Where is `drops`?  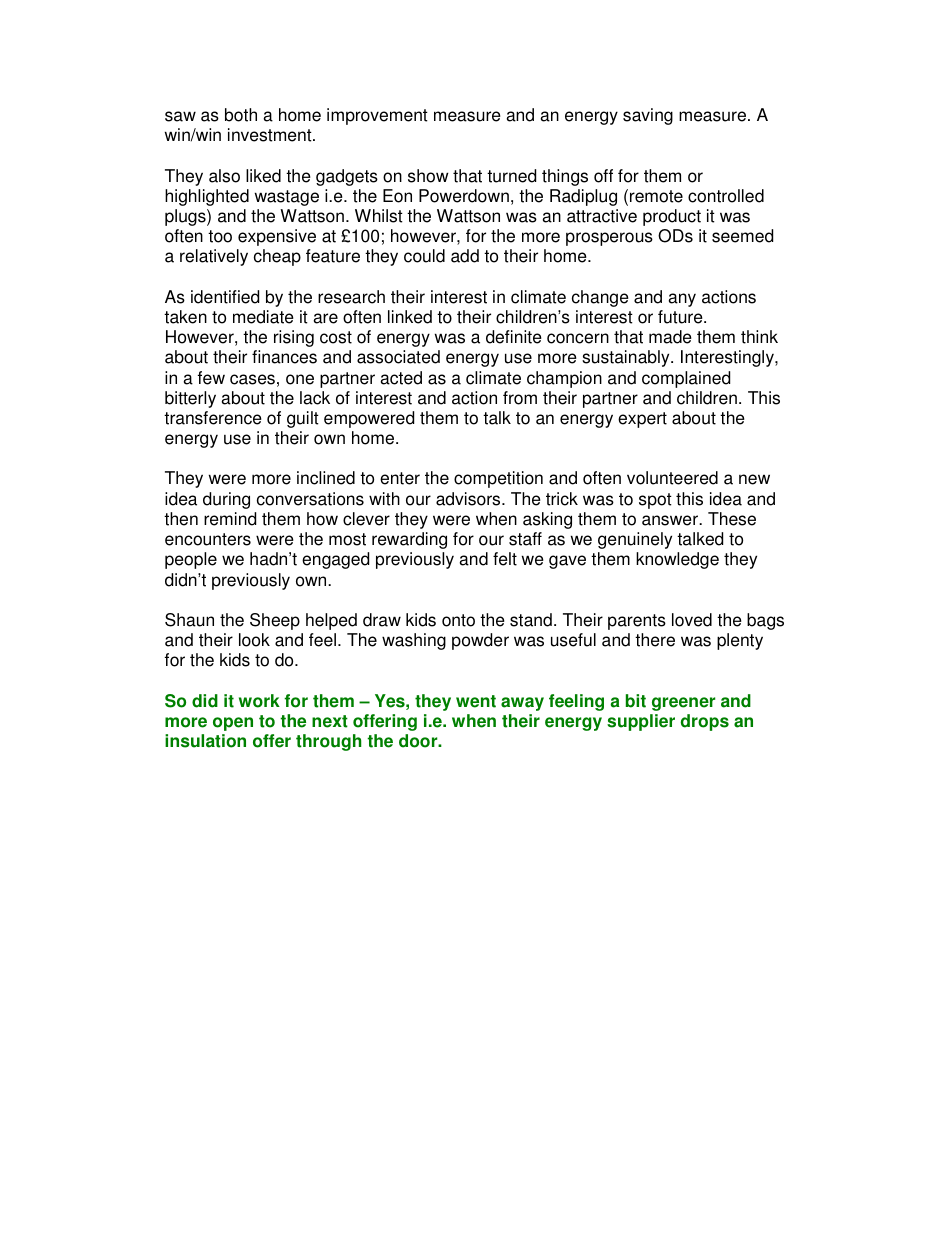 drops is located at coordinates (705, 722).
